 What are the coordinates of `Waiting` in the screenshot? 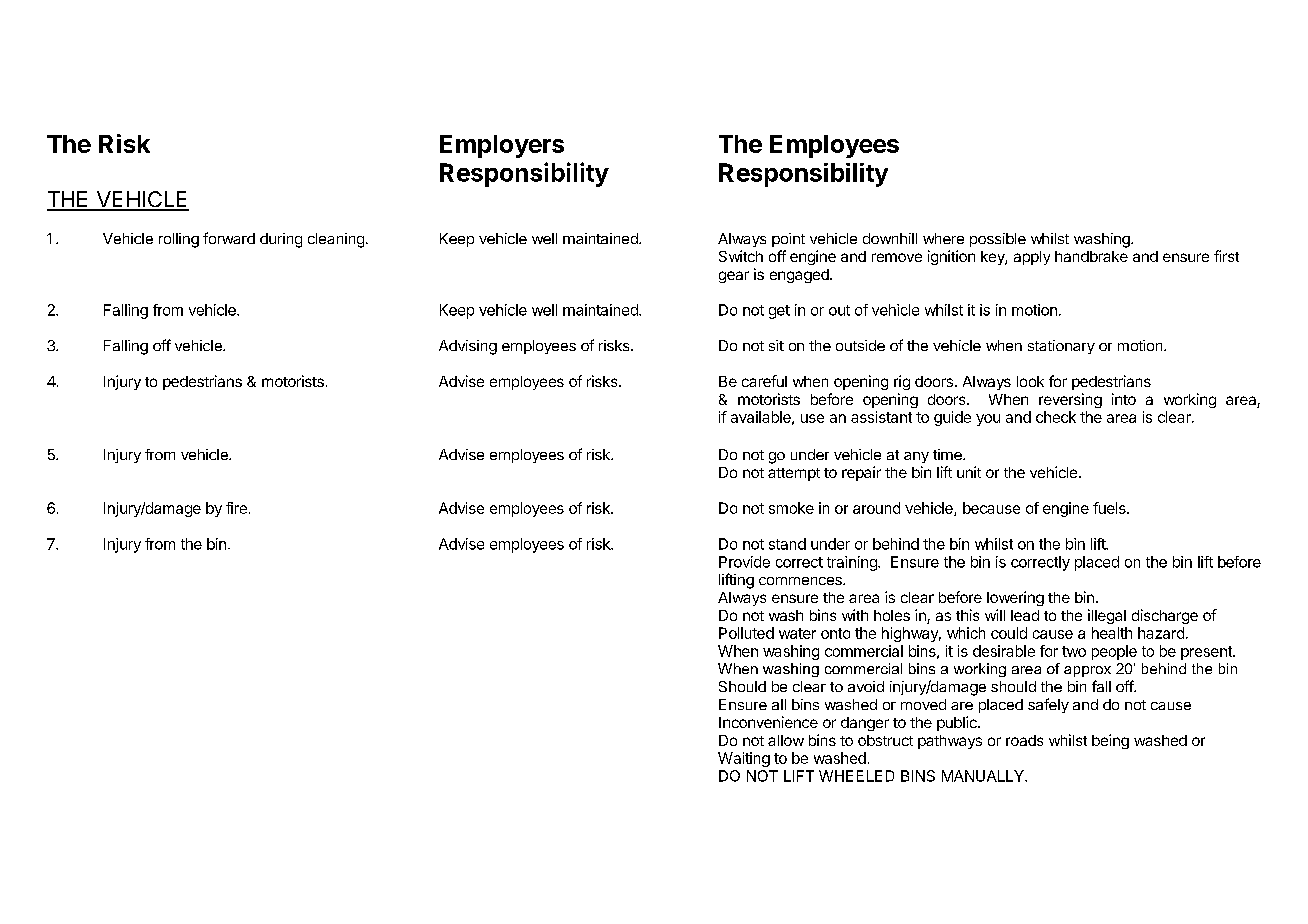 It's located at (744, 759).
